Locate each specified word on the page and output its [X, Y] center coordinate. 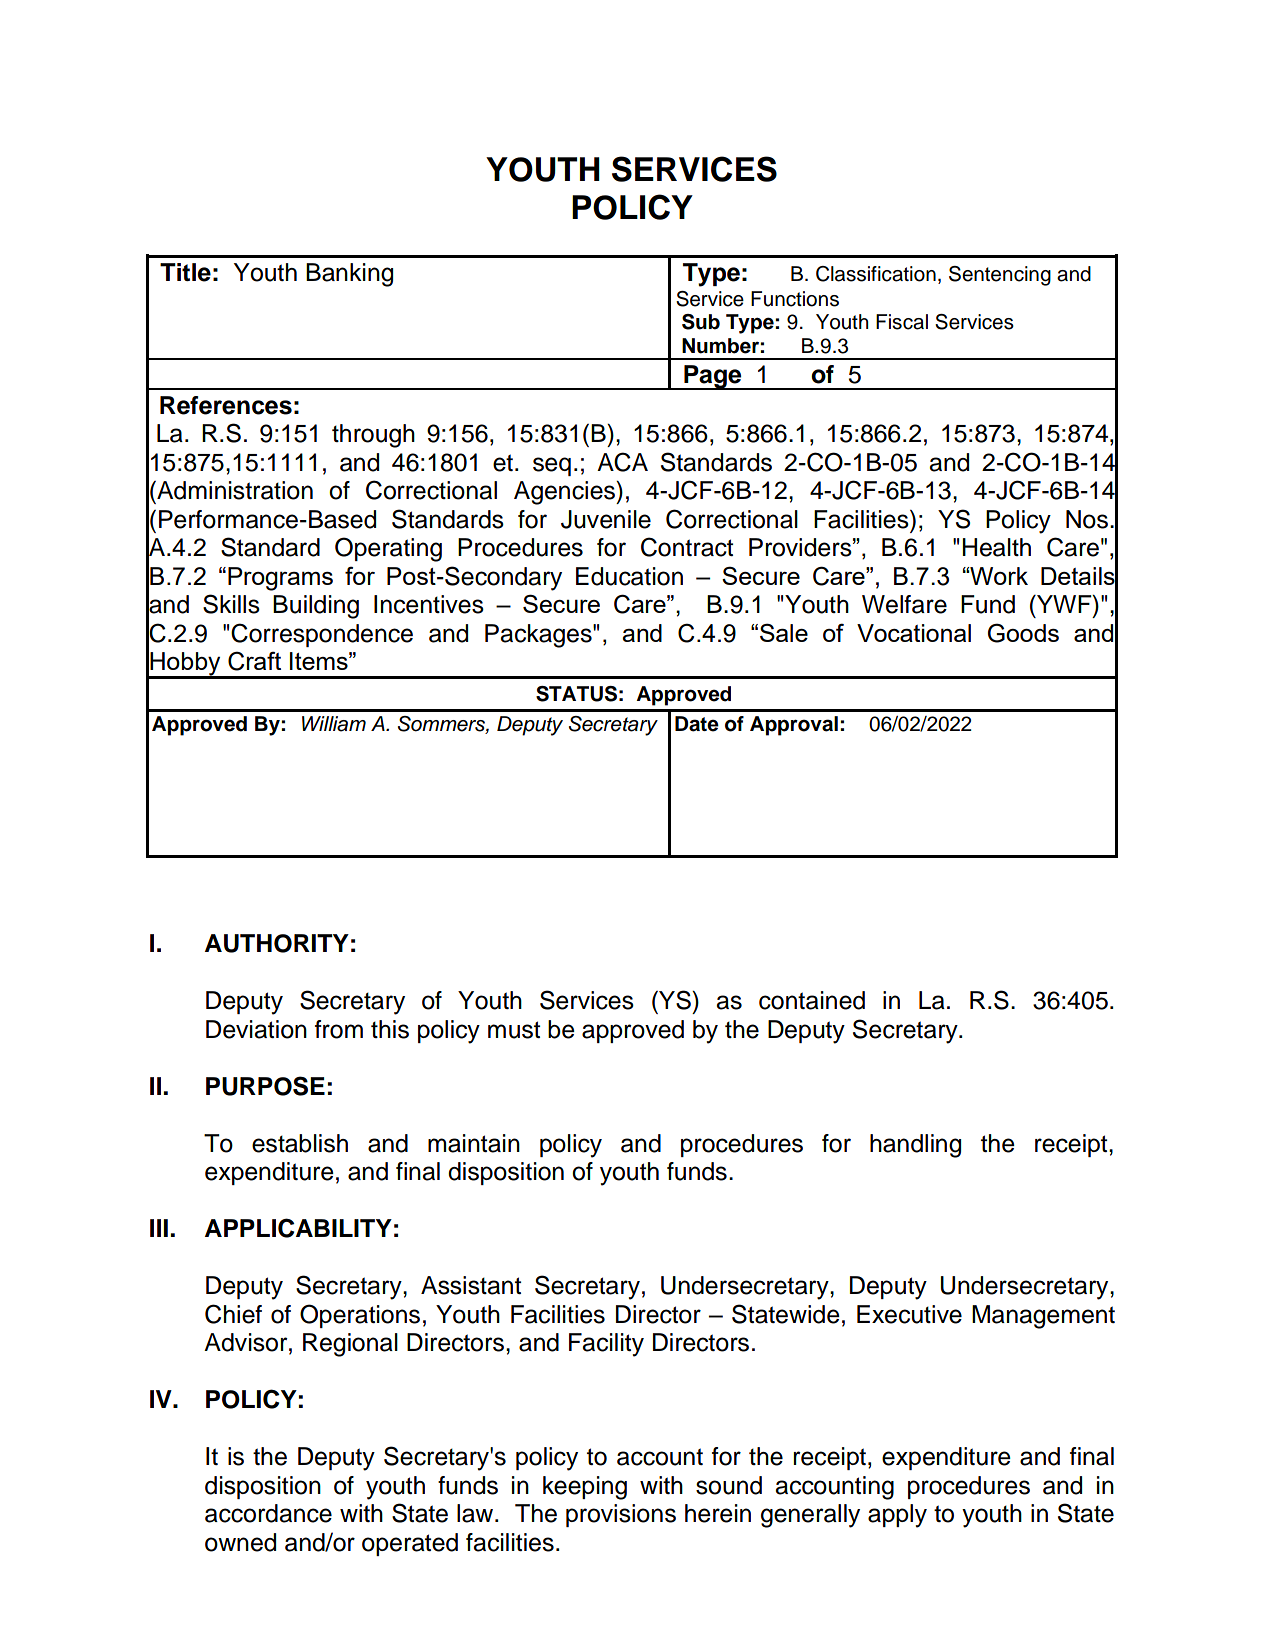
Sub [701, 322]
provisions [621, 1515]
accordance [268, 1513]
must [514, 1030]
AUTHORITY [277, 943]
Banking [349, 275]
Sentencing [1000, 276]
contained [812, 1000]
